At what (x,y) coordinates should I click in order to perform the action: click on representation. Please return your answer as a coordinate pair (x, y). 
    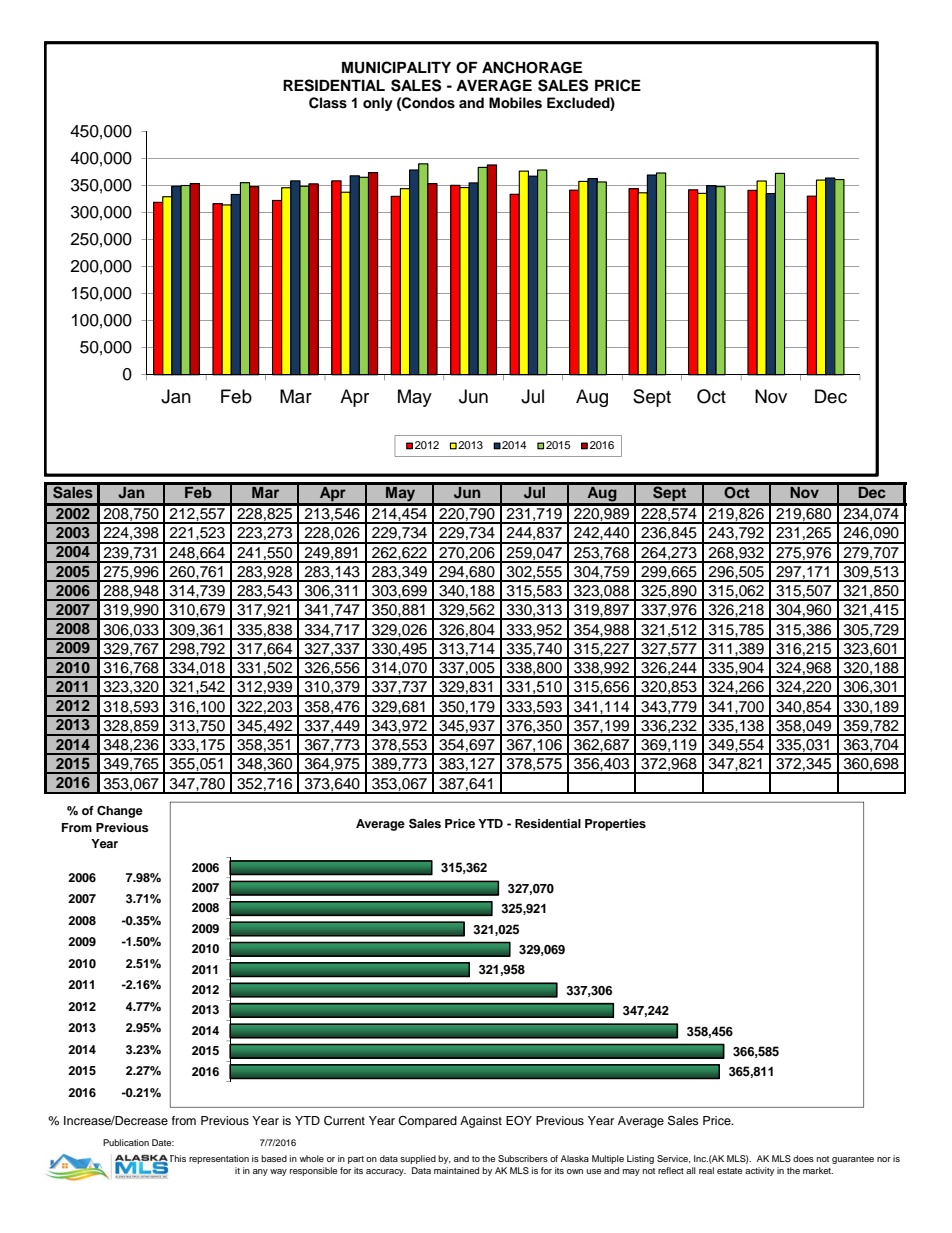
    Looking at the image, I should click on (219, 1159).
